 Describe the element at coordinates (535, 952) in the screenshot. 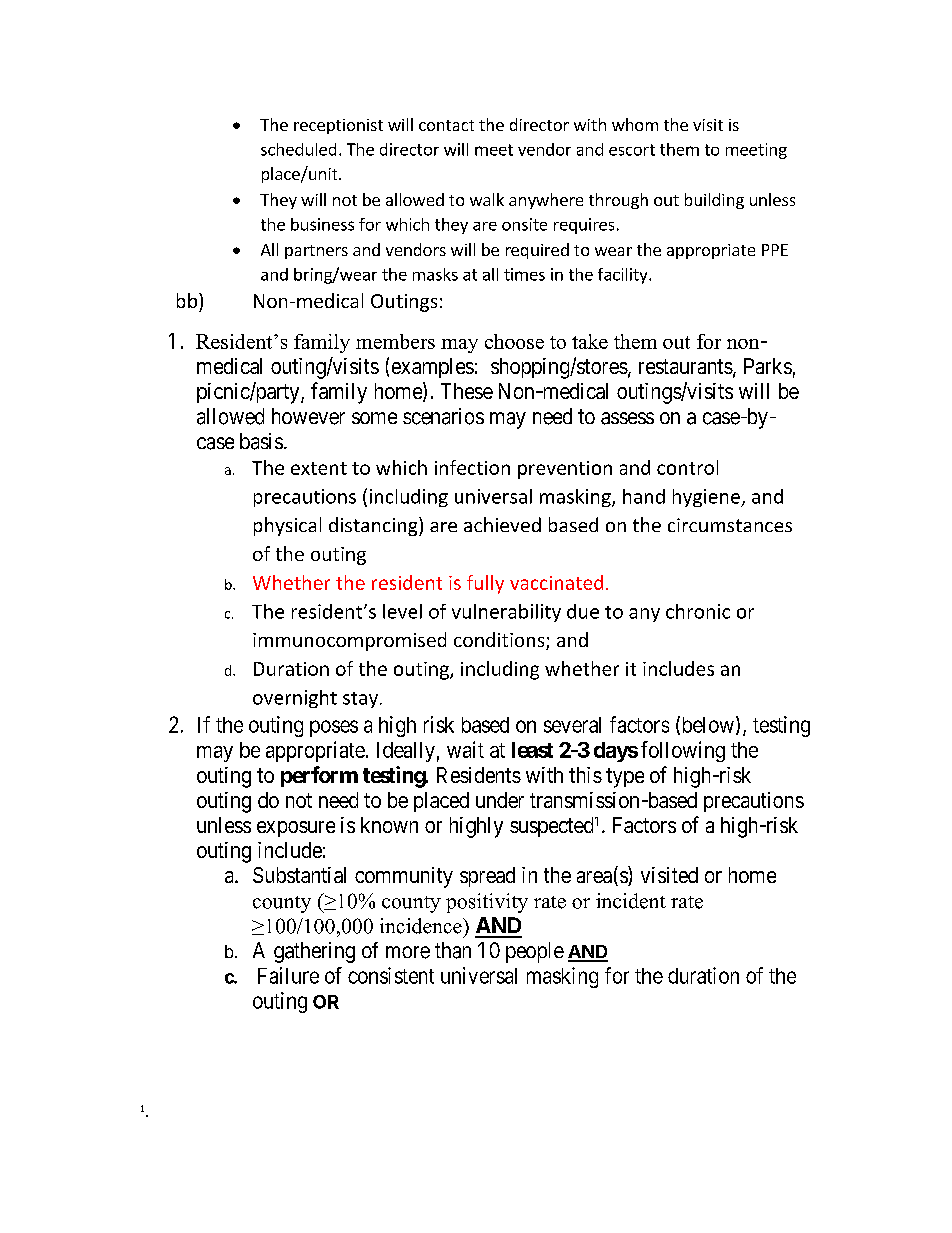

I see `people` at that location.
